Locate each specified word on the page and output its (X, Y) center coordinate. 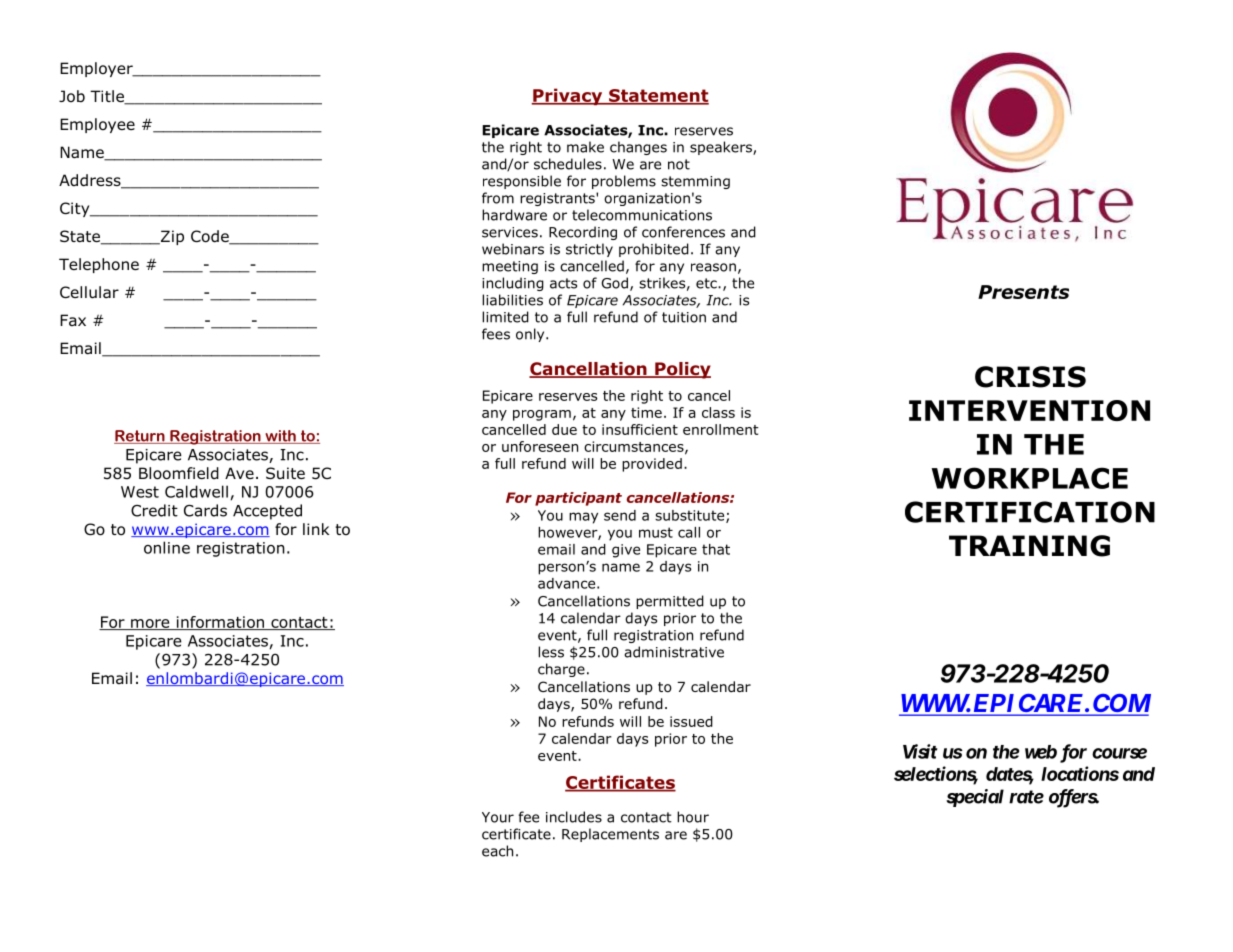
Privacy (568, 96)
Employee (97, 125)
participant (578, 499)
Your (498, 817)
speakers (722, 148)
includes (574, 817)
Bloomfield (179, 473)
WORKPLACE (1029, 478)
